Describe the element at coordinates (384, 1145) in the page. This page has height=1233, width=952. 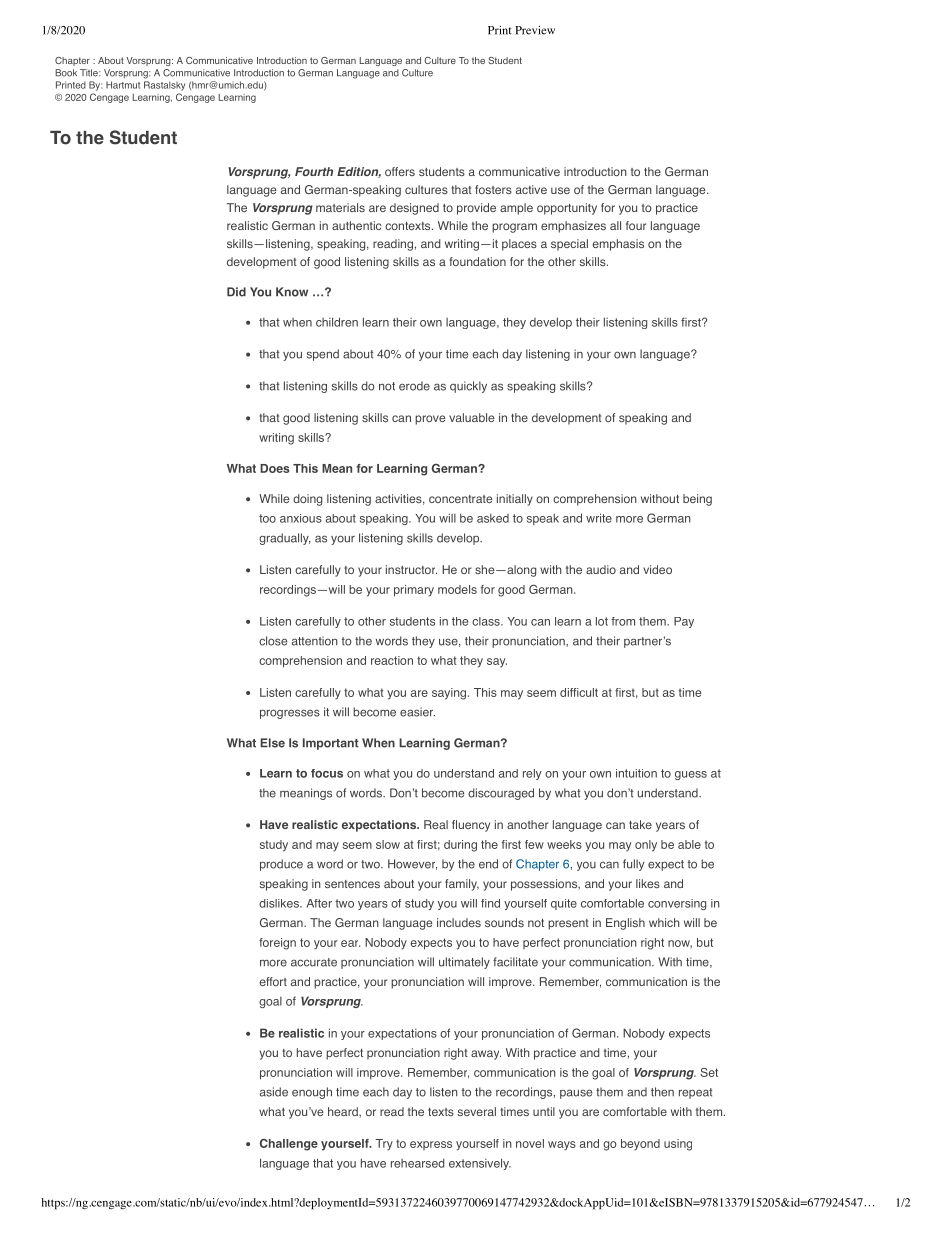
I see `Try` at that location.
